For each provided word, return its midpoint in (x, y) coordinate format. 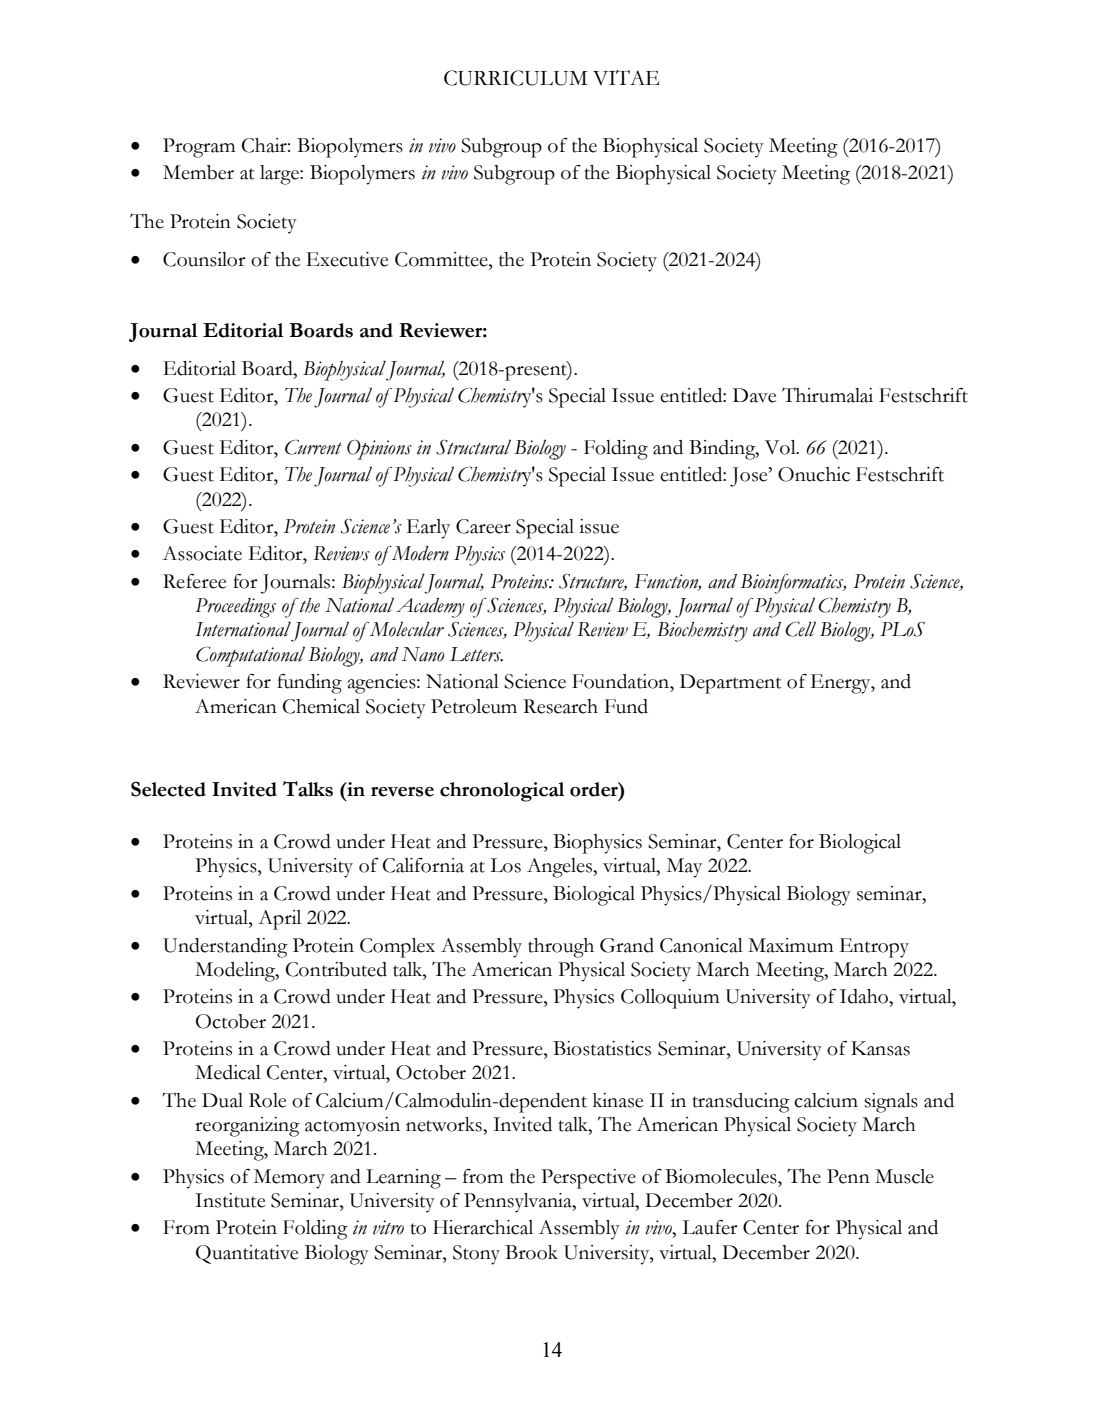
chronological (502, 792)
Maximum (790, 945)
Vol (781, 447)
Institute (230, 1200)
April (279, 920)
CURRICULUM (516, 78)
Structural (473, 447)
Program (199, 148)
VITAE (626, 77)
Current (313, 447)
